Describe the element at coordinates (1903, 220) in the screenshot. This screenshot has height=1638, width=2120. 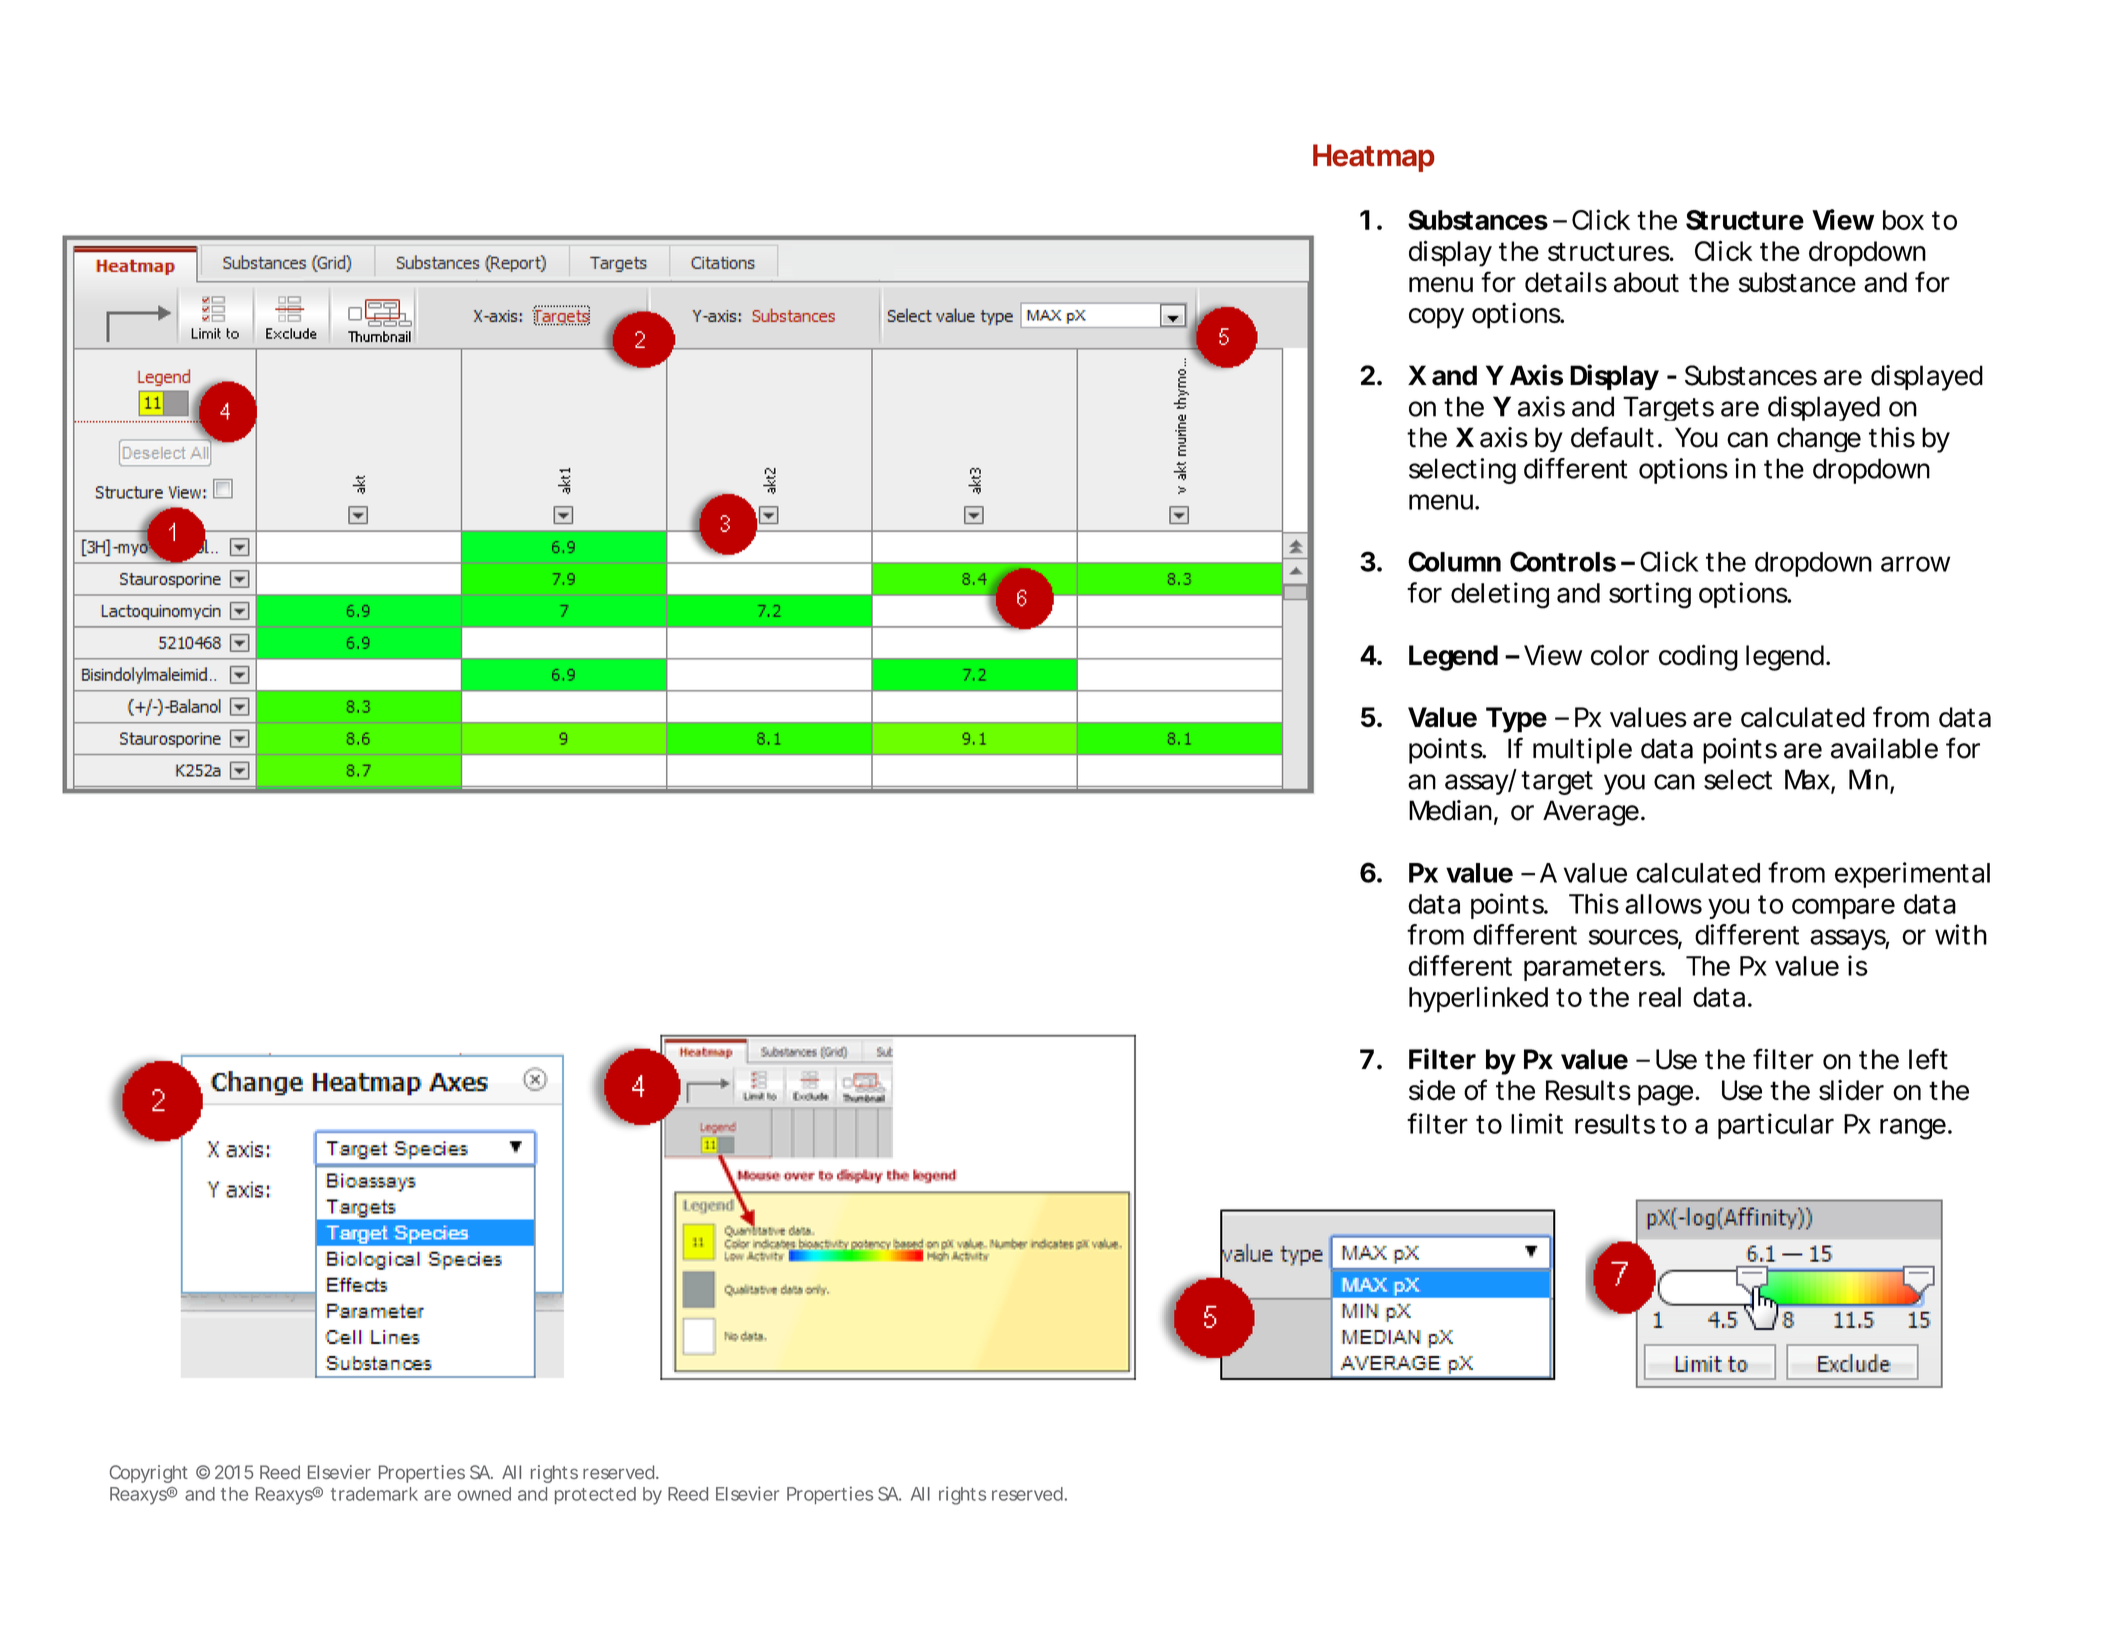
I see `box` at that location.
